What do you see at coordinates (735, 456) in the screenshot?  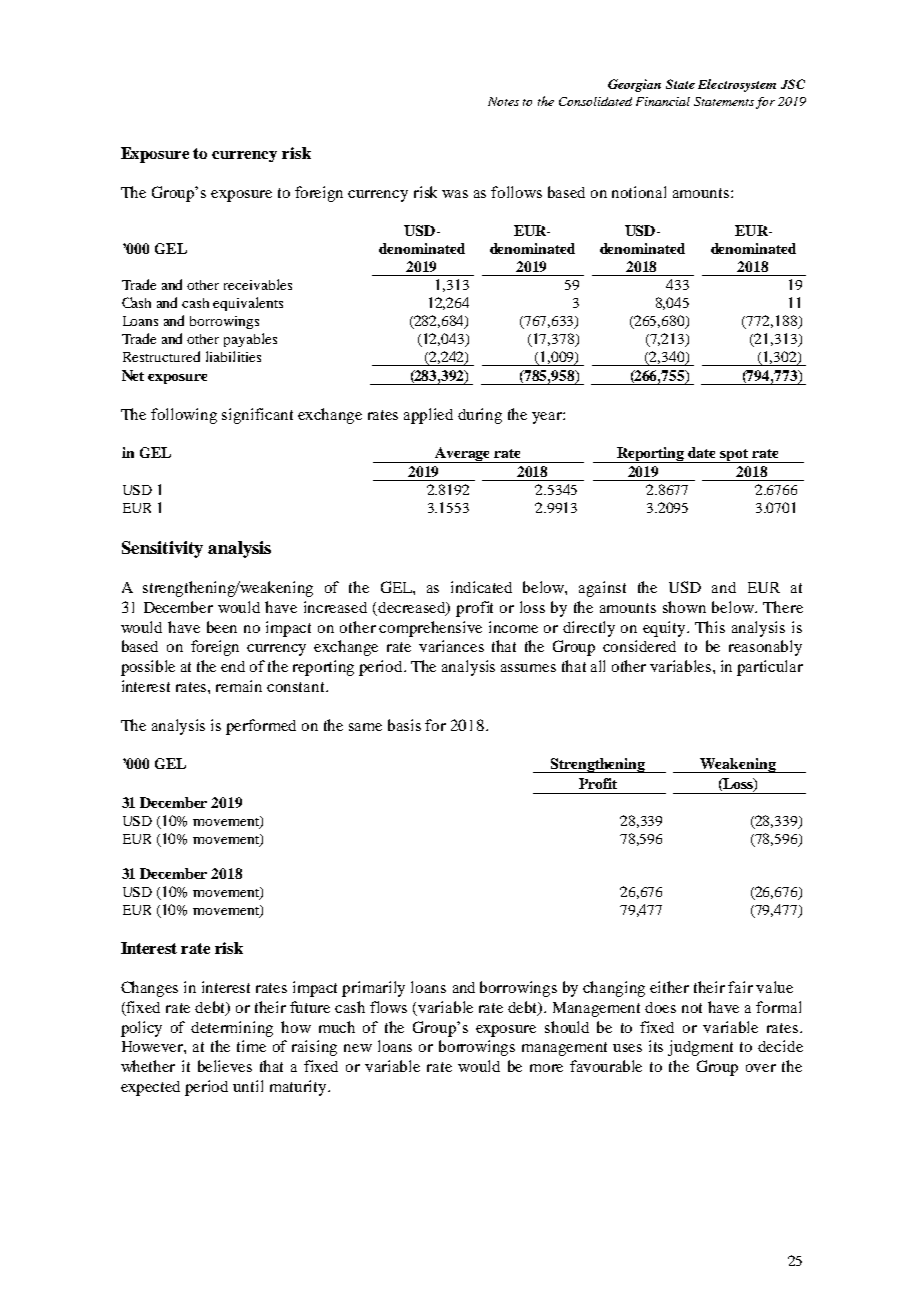 I see `spot` at bounding box center [735, 456].
